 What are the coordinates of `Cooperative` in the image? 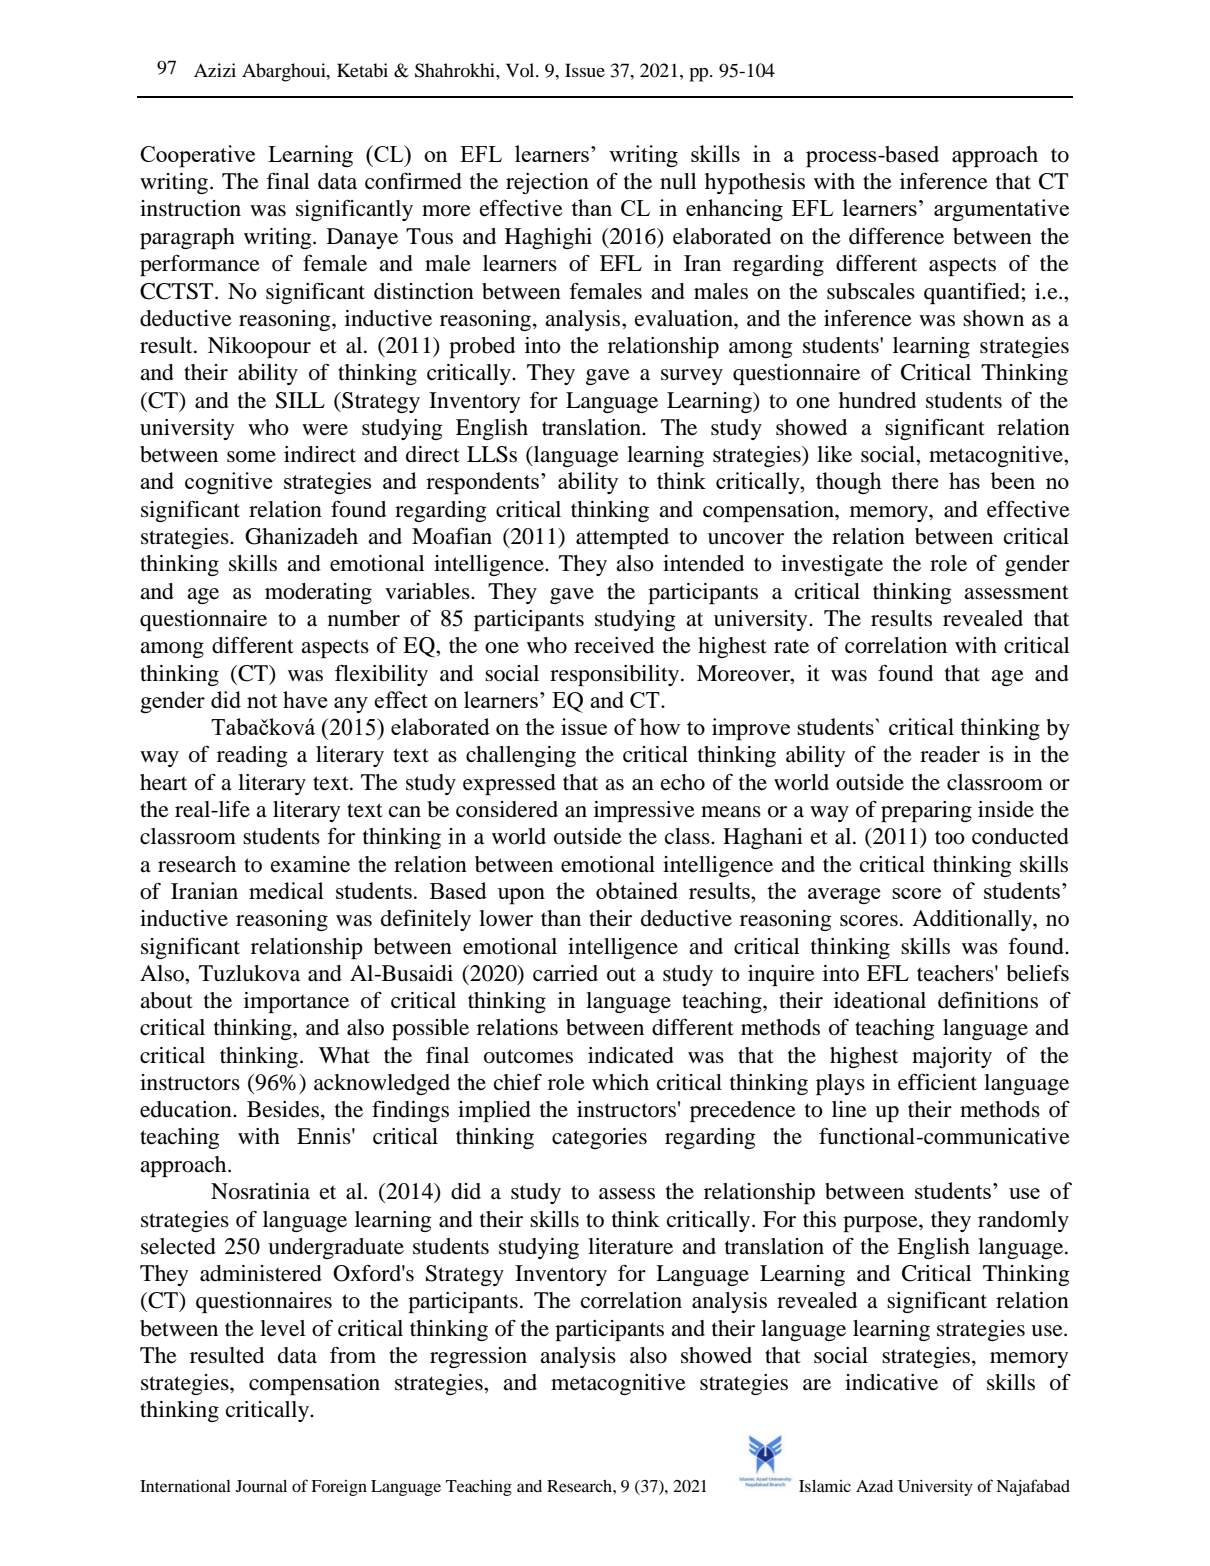 It's located at (197, 156).
